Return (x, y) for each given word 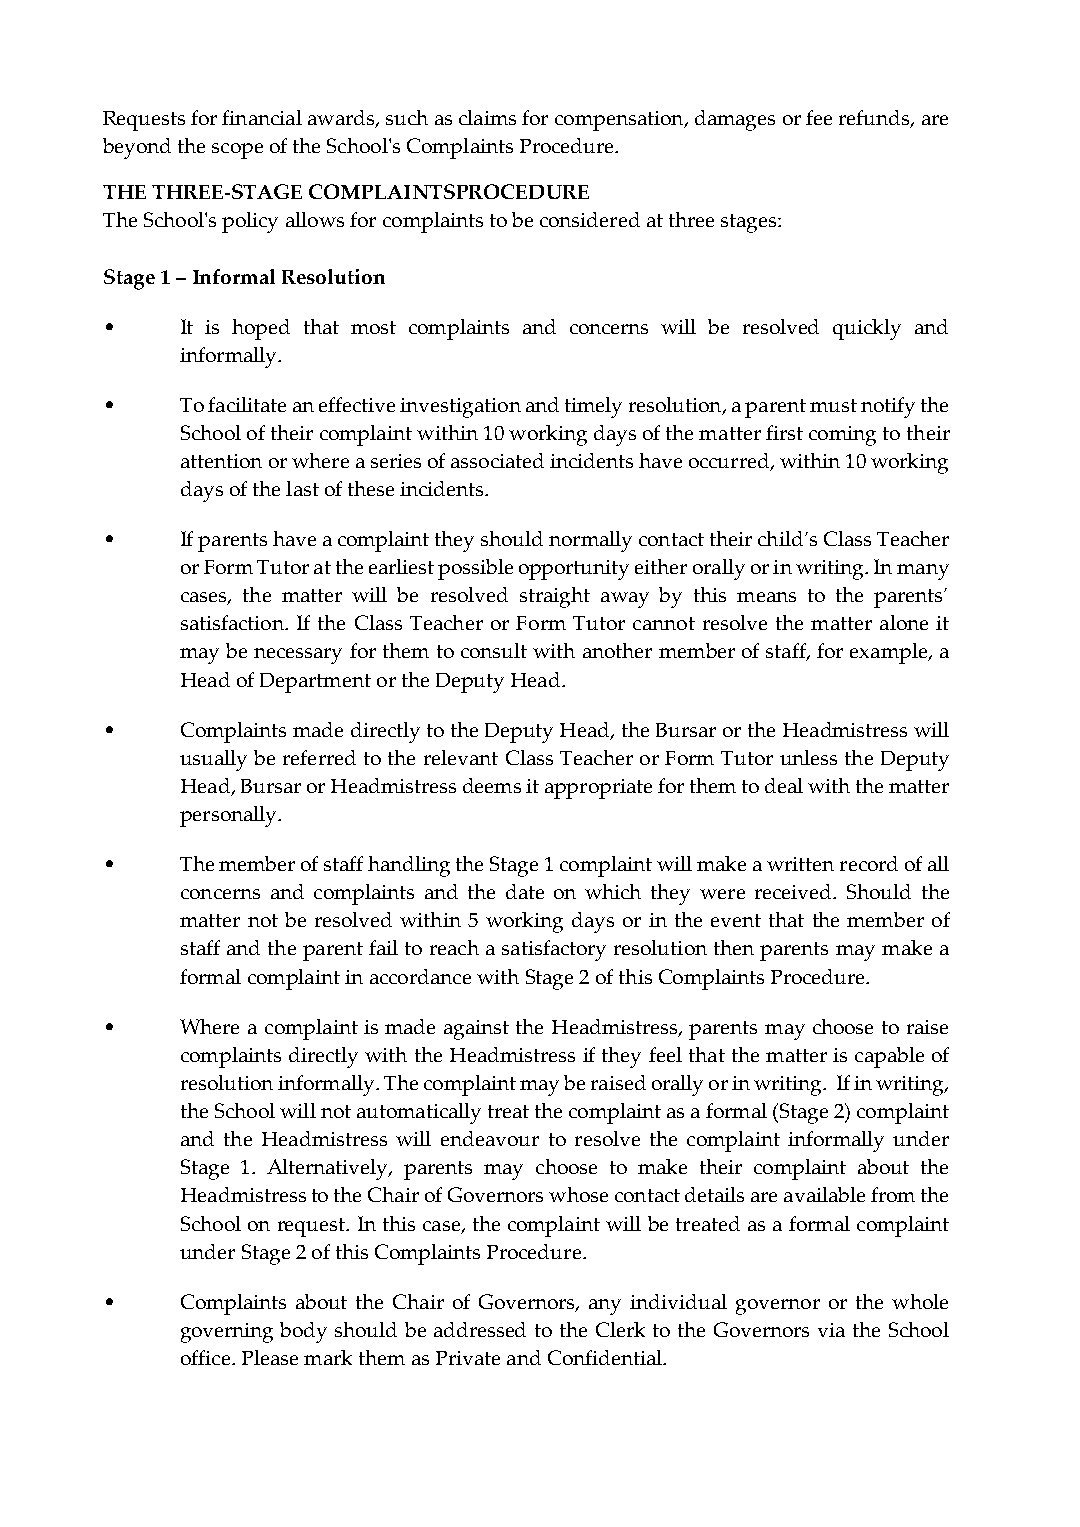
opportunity (574, 570)
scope (237, 151)
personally (229, 816)
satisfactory (554, 950)
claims (487, 117)
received (794, 891)
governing (227, 1333)
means (766, 597)
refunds (875, 119)
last (302, 488)
